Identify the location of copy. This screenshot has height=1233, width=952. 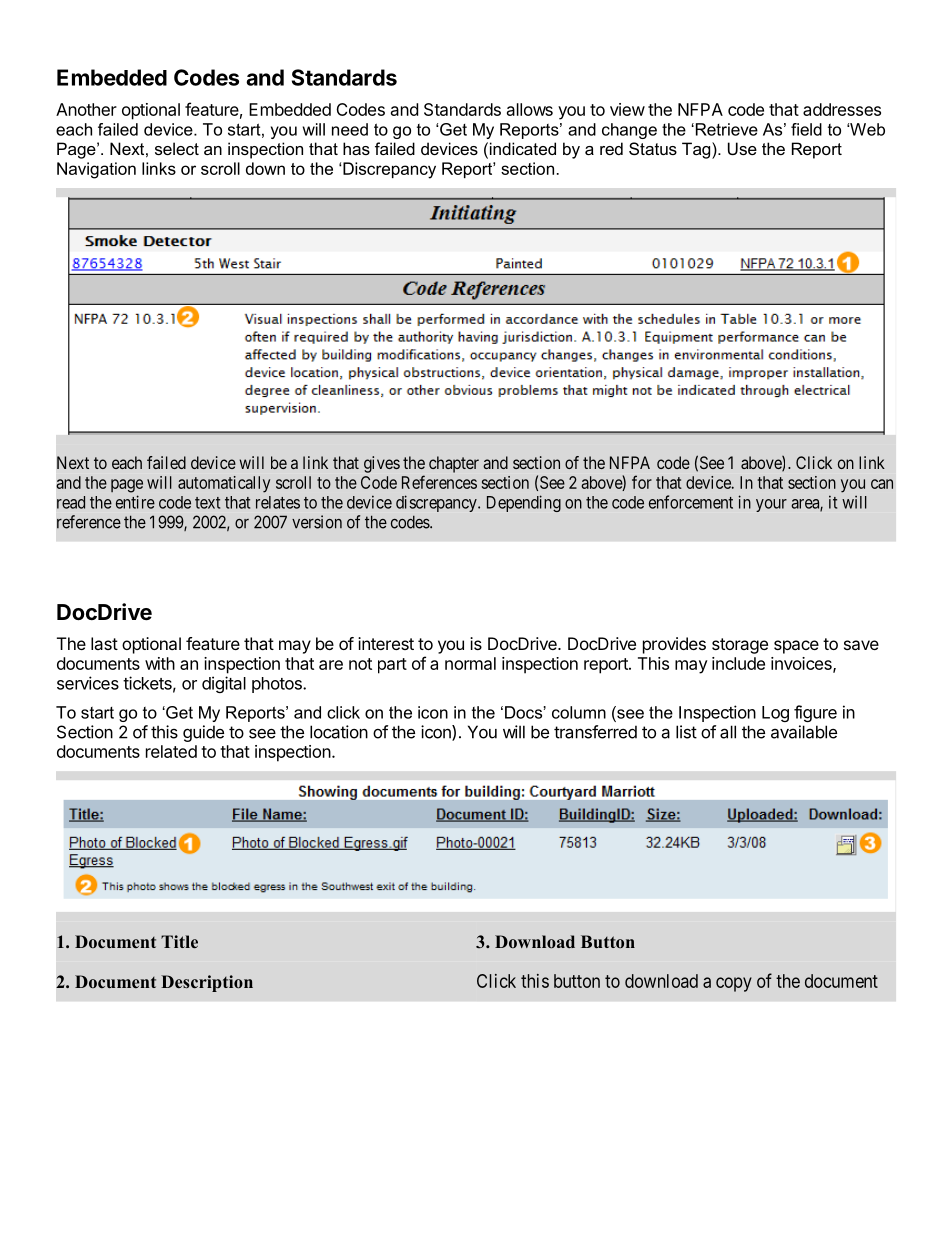
(734, 984).
